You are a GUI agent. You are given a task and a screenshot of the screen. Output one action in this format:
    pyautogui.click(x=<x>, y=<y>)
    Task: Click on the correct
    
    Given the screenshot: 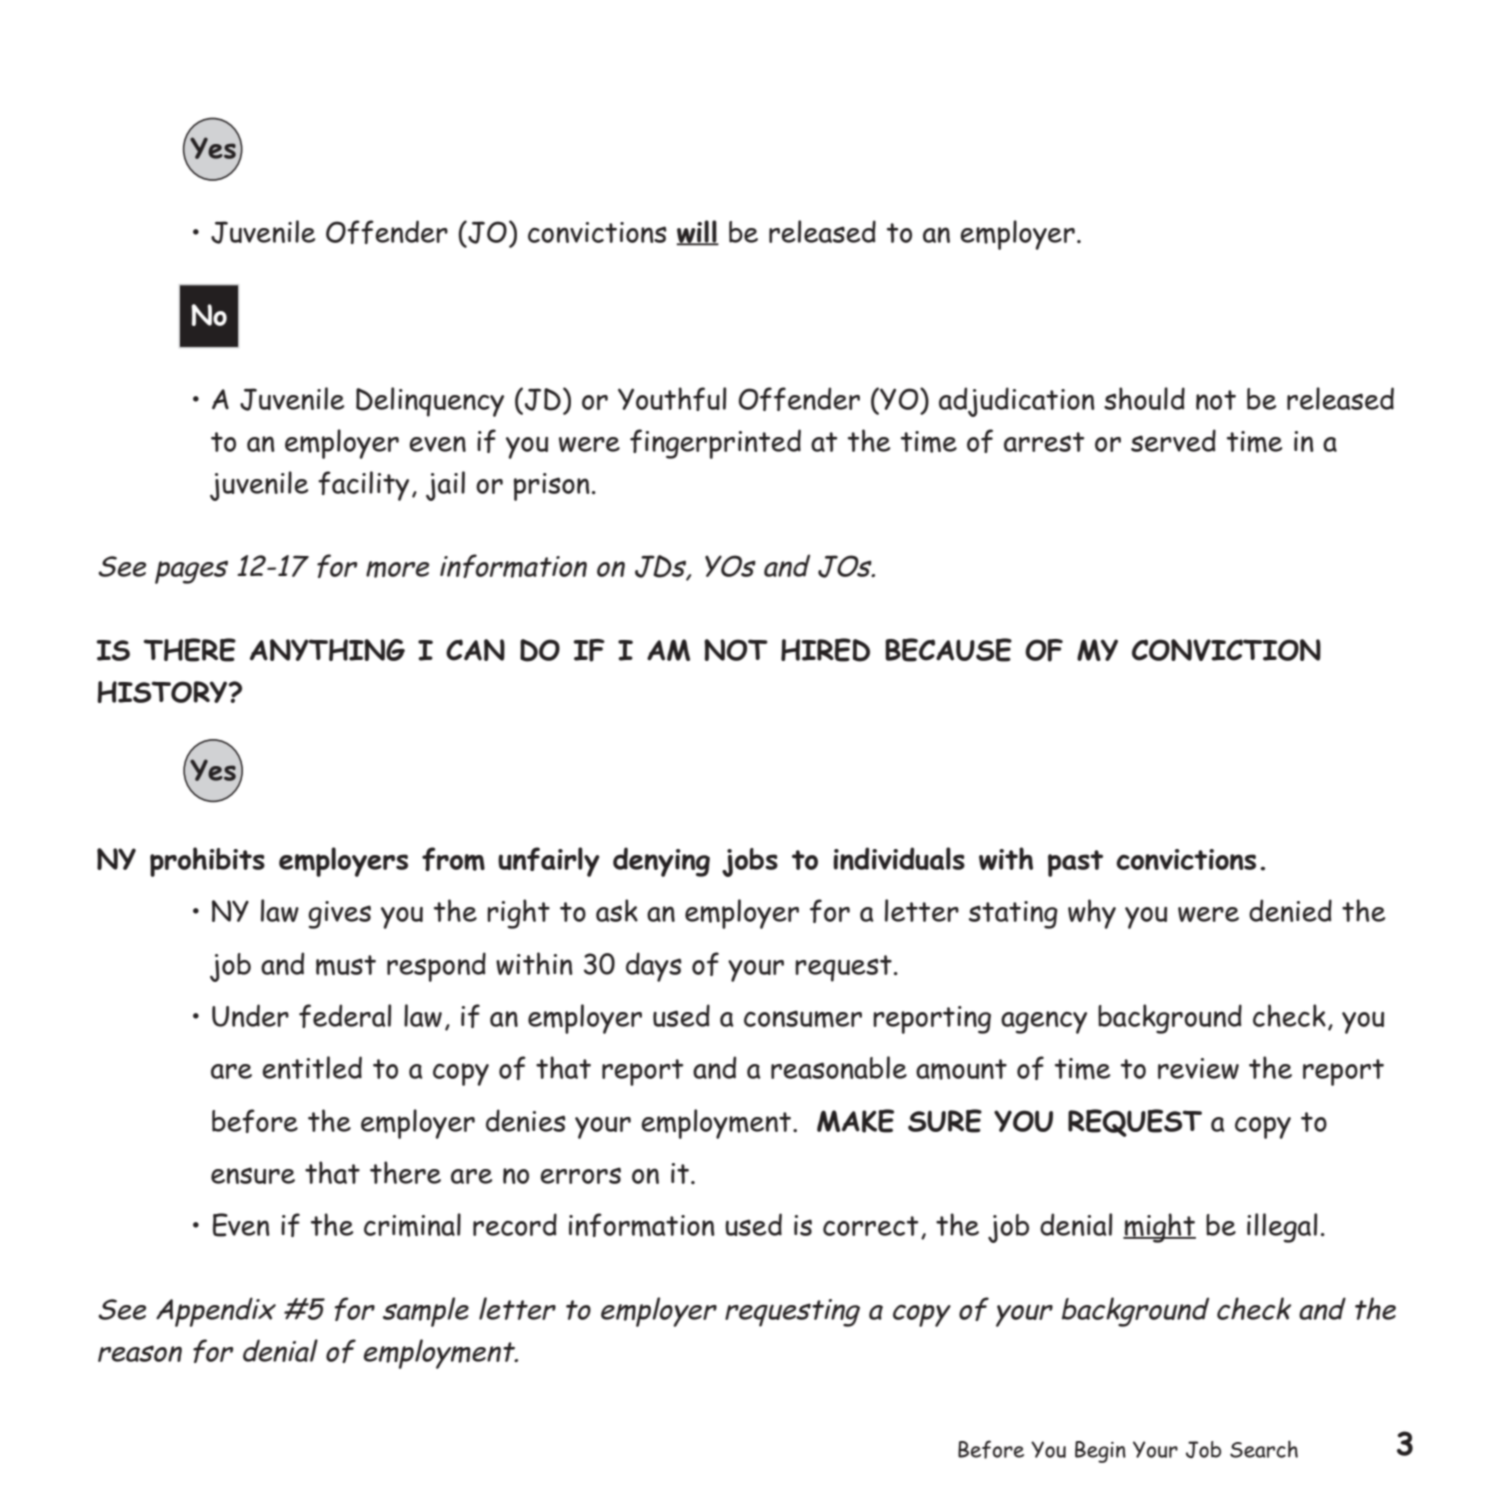 What is the action you would take?
    pyautogui.click(x=870, y=1226)
